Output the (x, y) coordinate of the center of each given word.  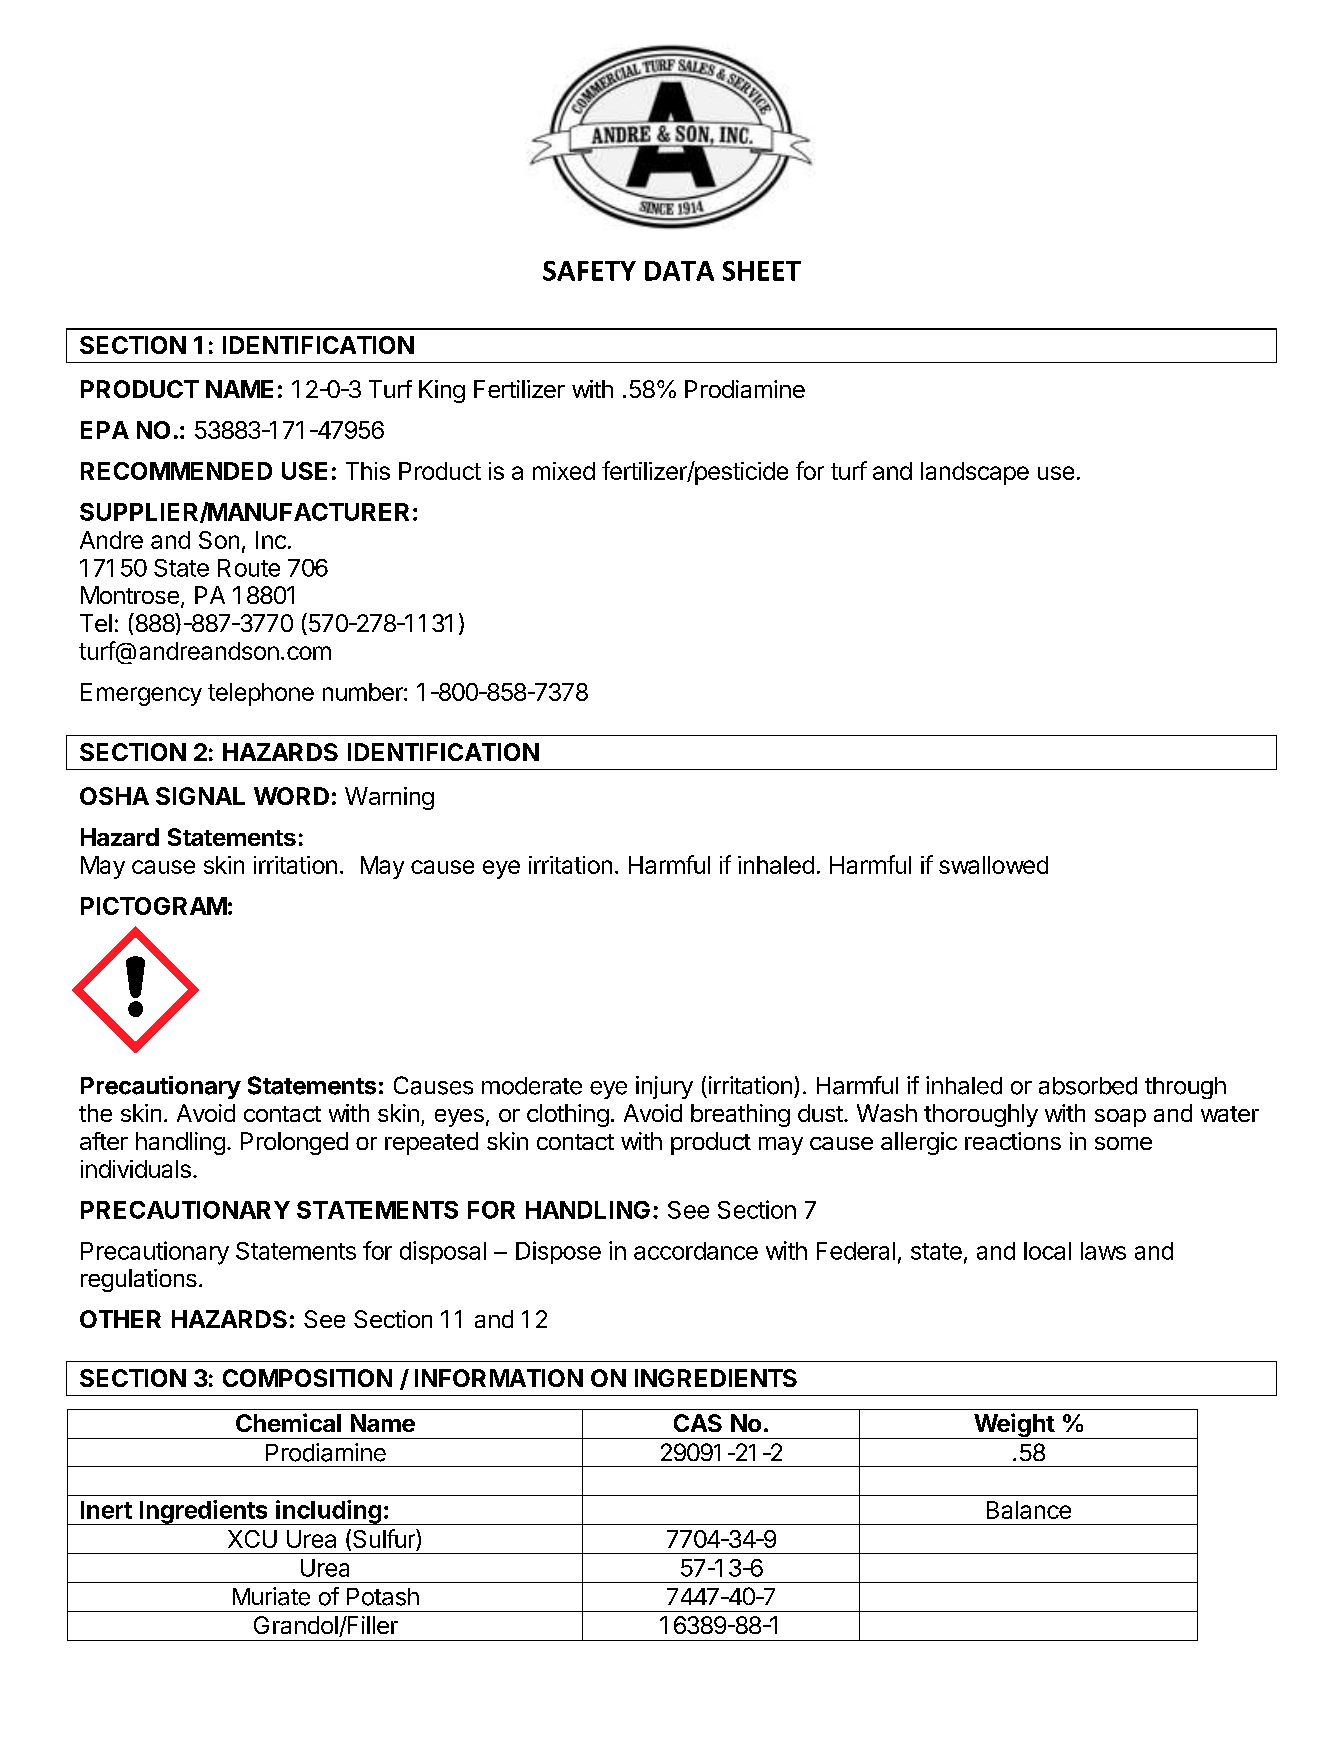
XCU (252, 1539)
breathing (740, 1115)
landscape (975, 473)
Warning (389, 798)
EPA (105, 430)
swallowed (993, 865)
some (1123, 1143)
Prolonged (294, 1143)
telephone (261, 694)
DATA (679, 271)
